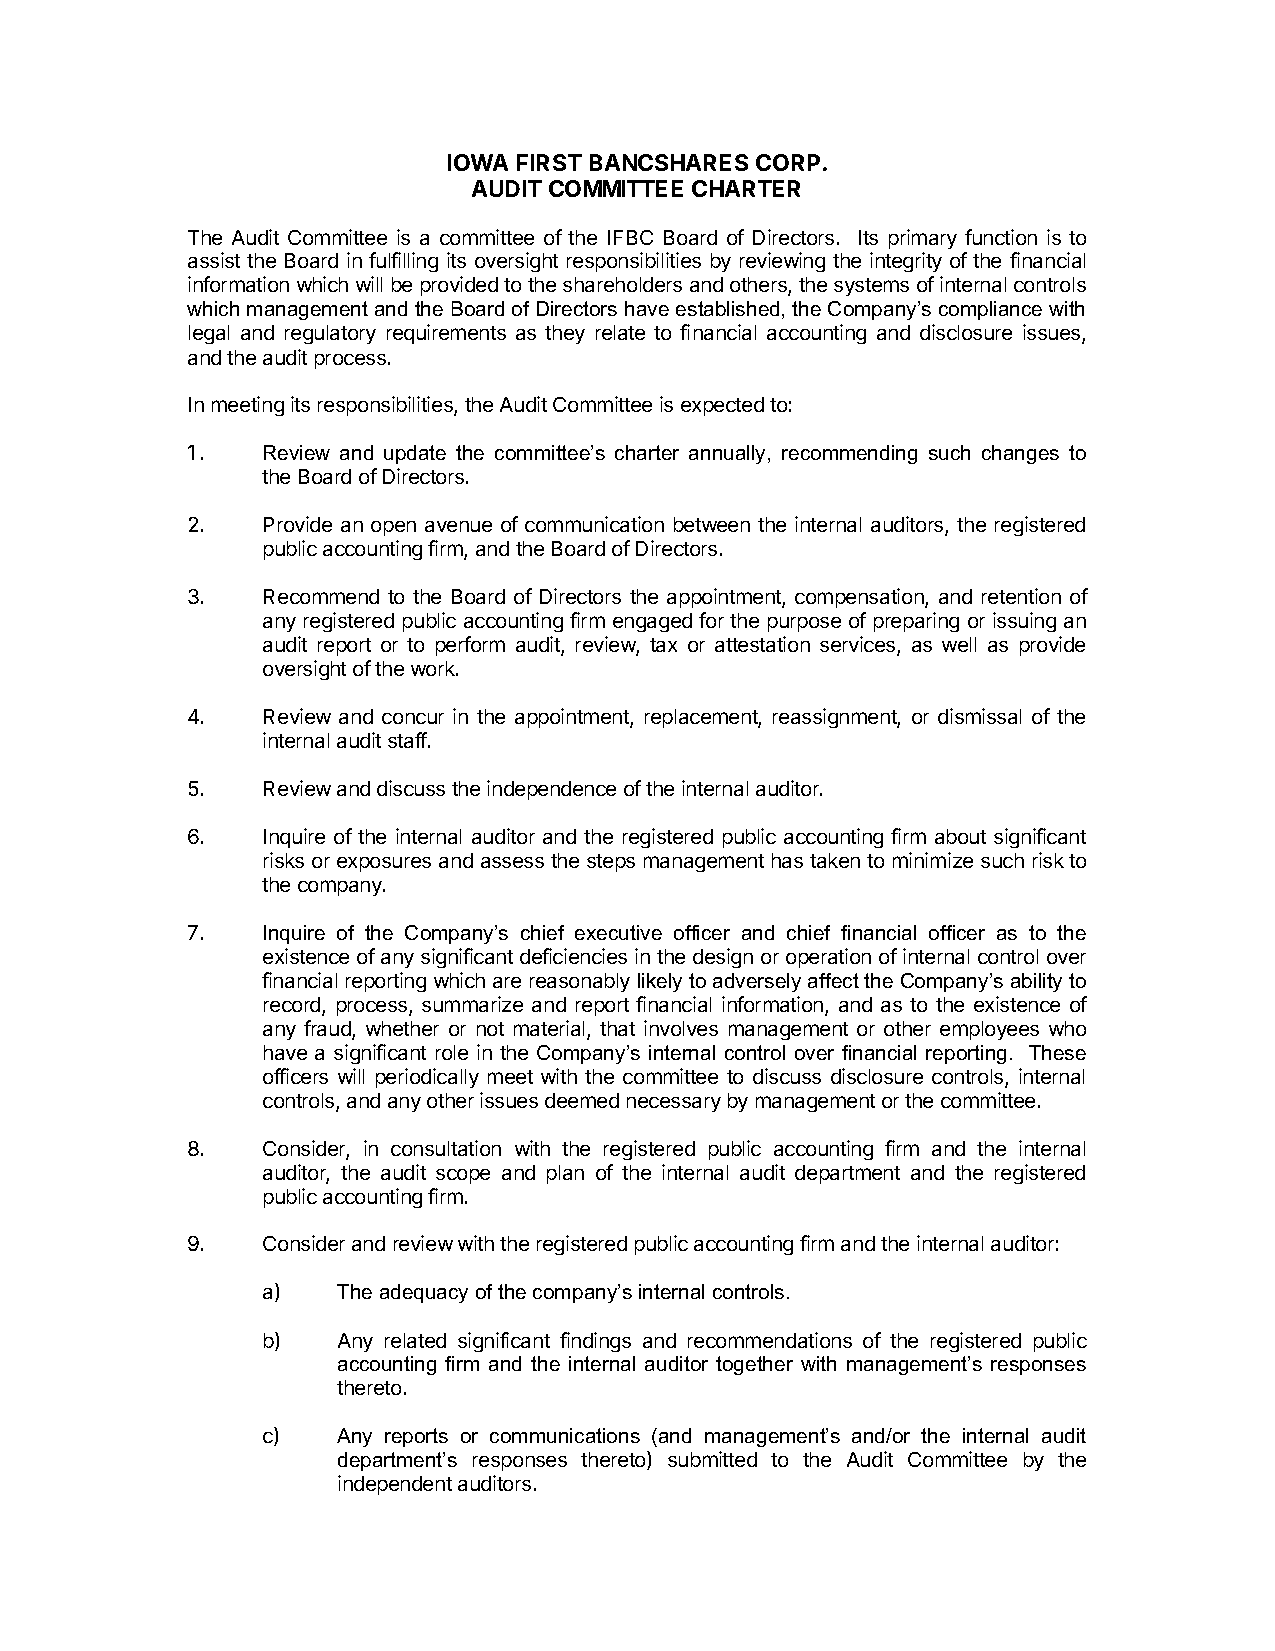  Describe the element at coordinates (384, 864) in the screenshot. I see `exposures` at that location.
